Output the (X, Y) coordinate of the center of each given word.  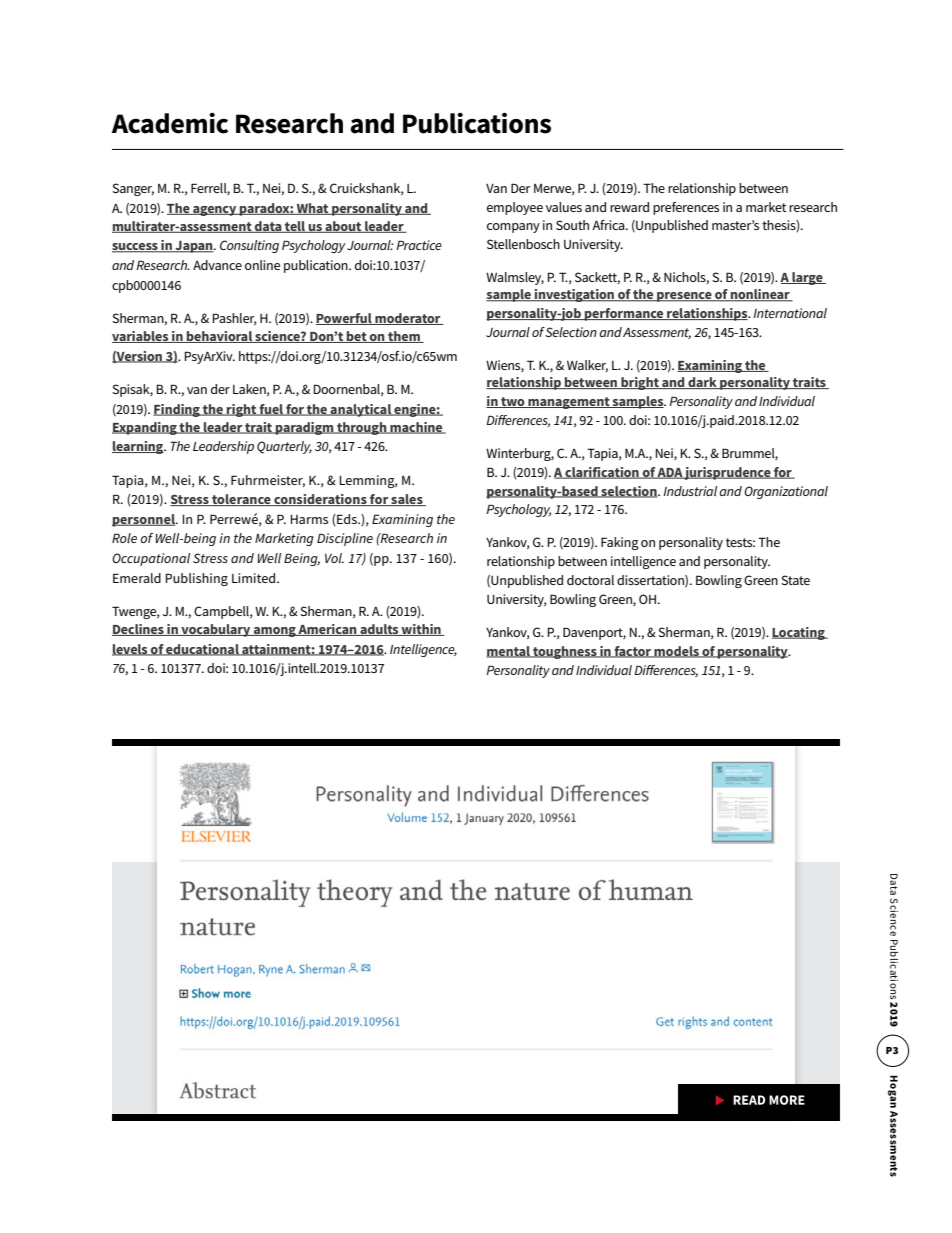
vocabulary (216, 630)
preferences (686, 208)
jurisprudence (728, 473)
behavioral (219, 337)
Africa (609, 225)
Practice (419, 245)
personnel (144, 520)
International (790, 313)
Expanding (145, 428)
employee (515, 208)
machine (416, 428)
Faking (620, 543)
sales (407, 500)
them (404, 337)
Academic (170, 123)
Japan (194, 247)
